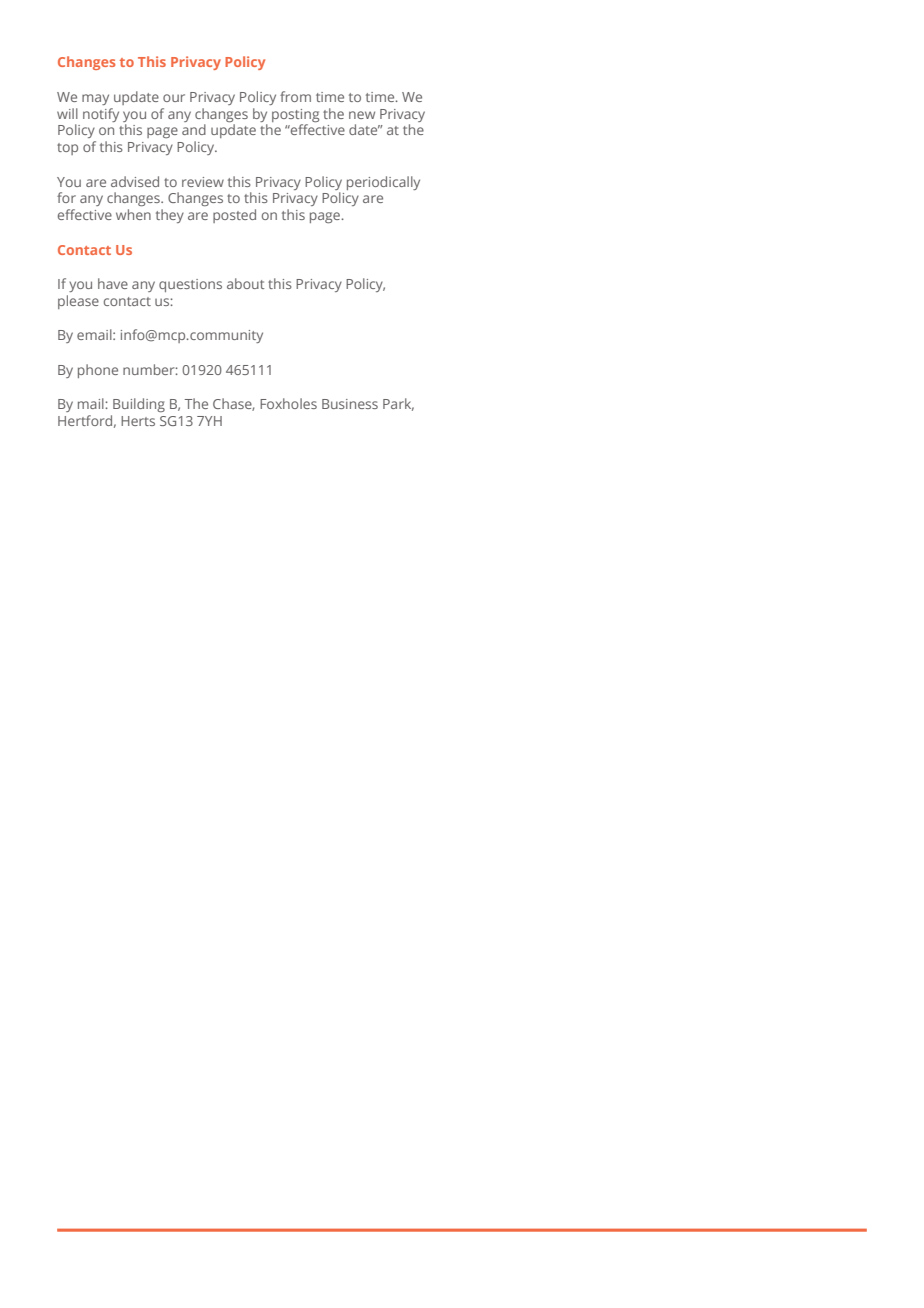 This document has width=924, height=1308. I want to click on Business, so click(350, 404).
